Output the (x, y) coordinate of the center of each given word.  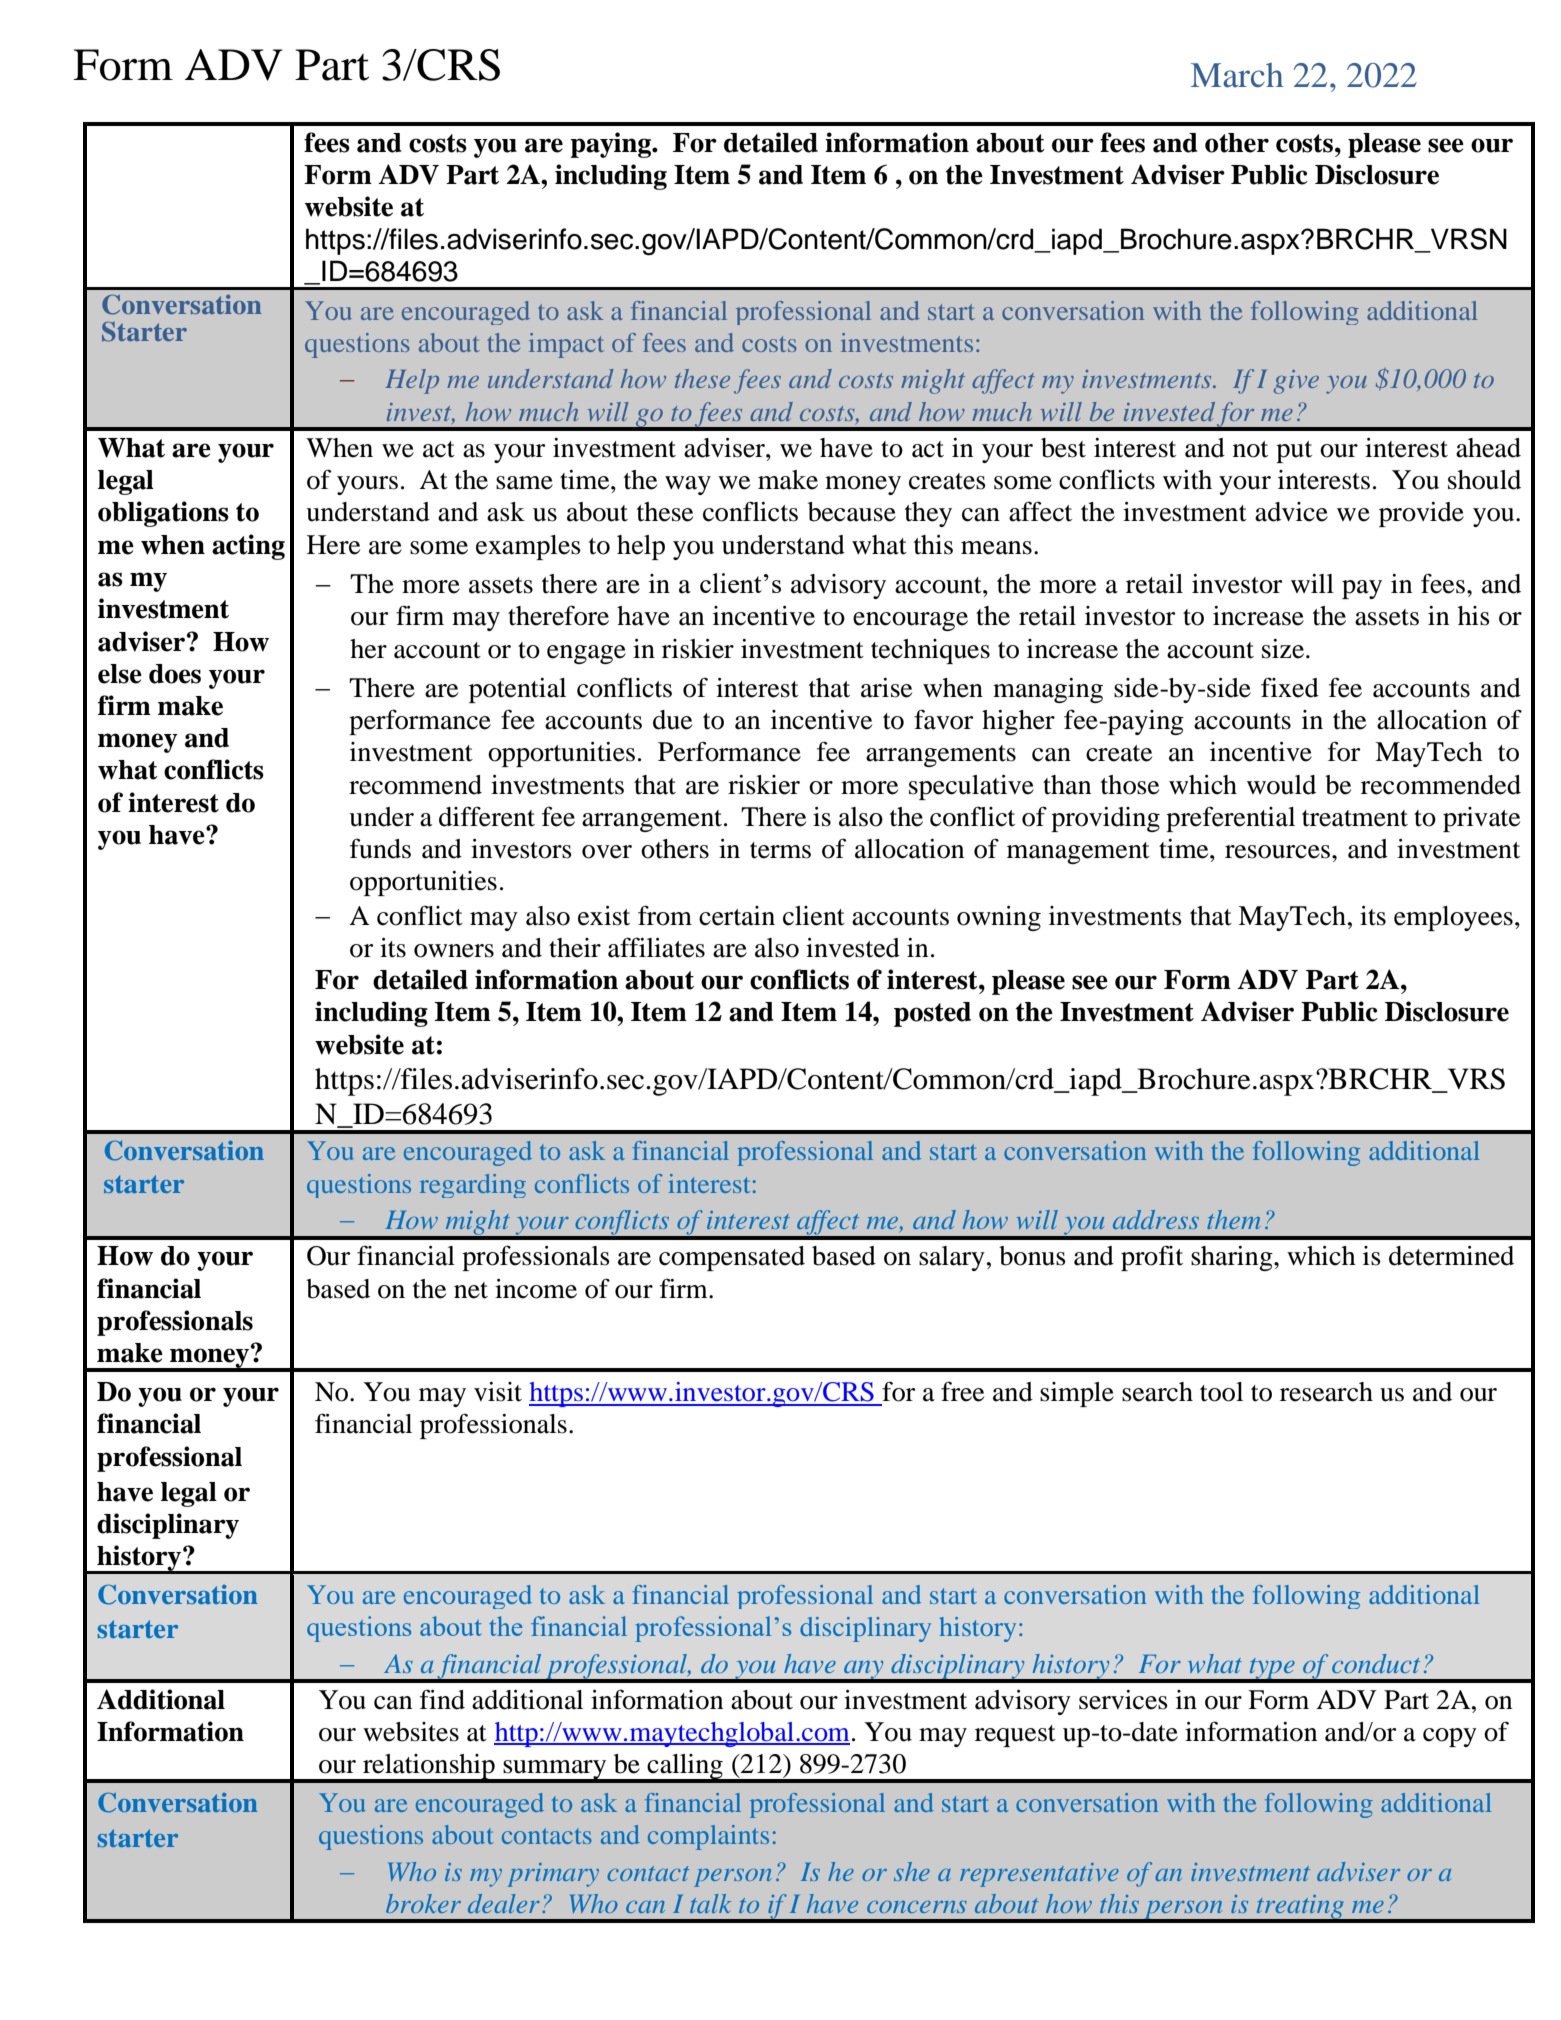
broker (423, 1903)
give (1296, 382)
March (1237, 75)
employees (1453, 918)
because (852, 512)
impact (566, 345)
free (962, 1391)
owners (454, 951)
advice (1291, 512)
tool (1221, 1392)
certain (737, 916)
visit (498, 1392)
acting (248, 547)
